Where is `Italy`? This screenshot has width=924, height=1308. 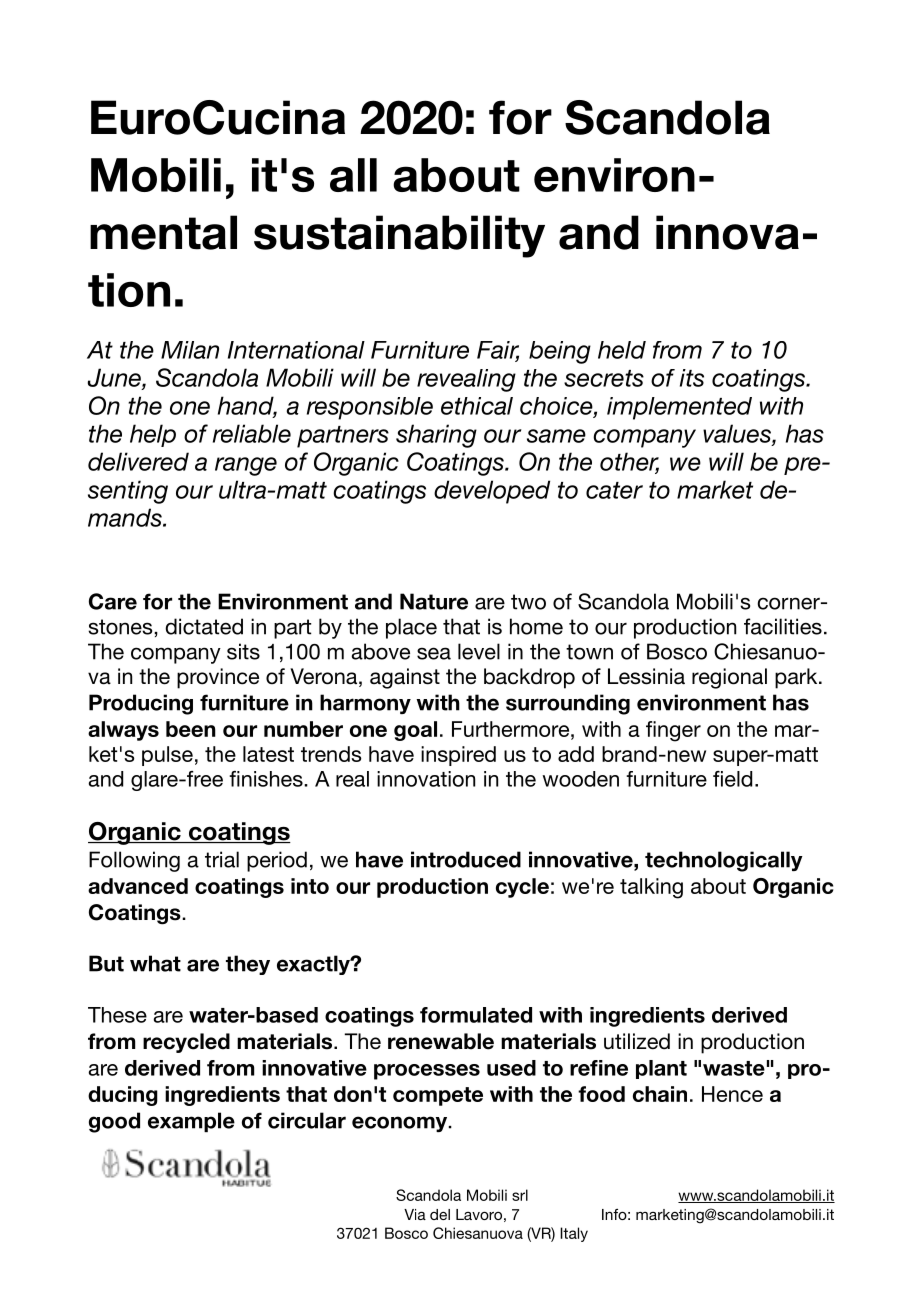 Italy is located at coordinates (574, 1234).
